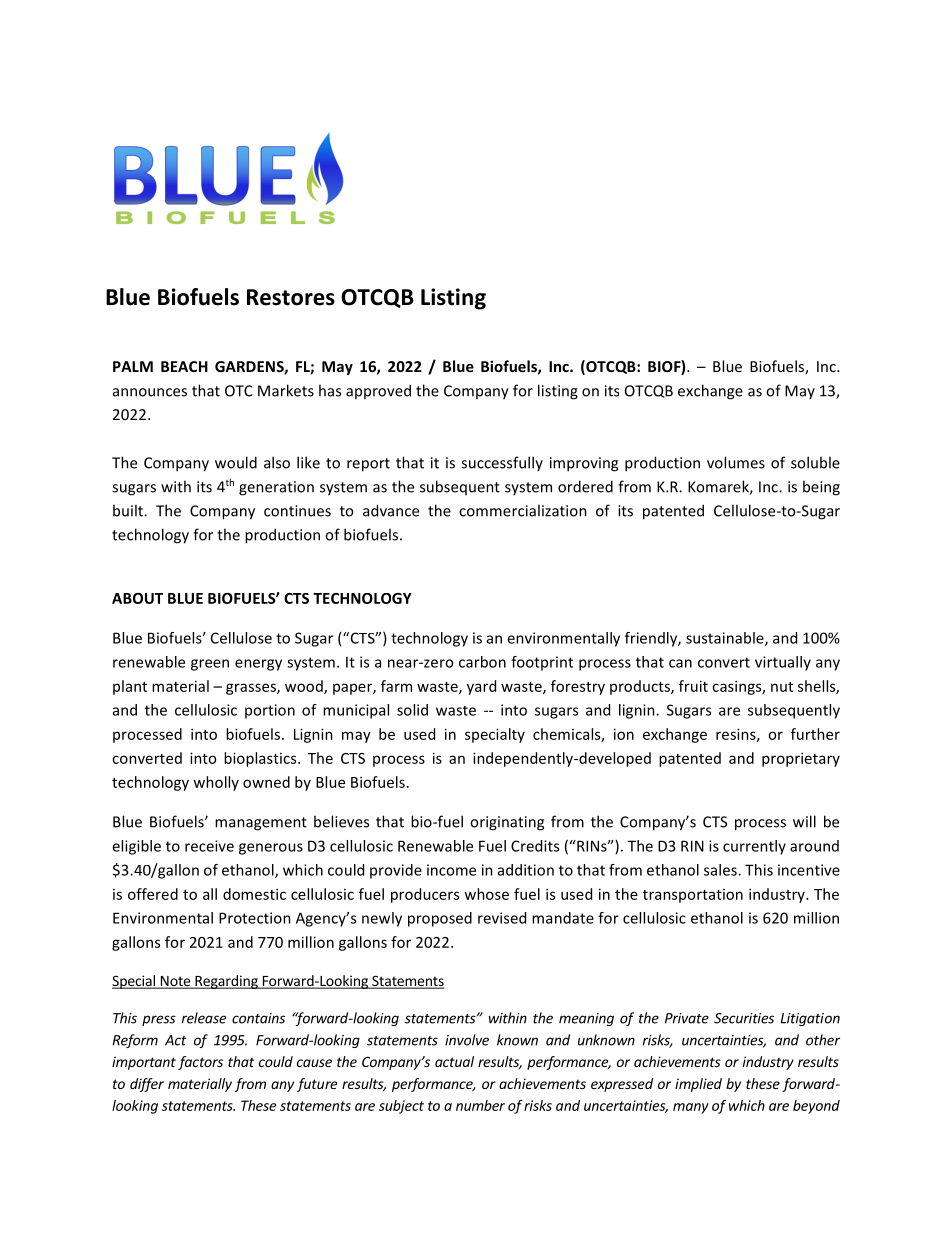 The width and height of the document is (952, 1233). What do you see at coordinates (378, 391) in the document?
I see `approved` at bounding box center [378, 391].
